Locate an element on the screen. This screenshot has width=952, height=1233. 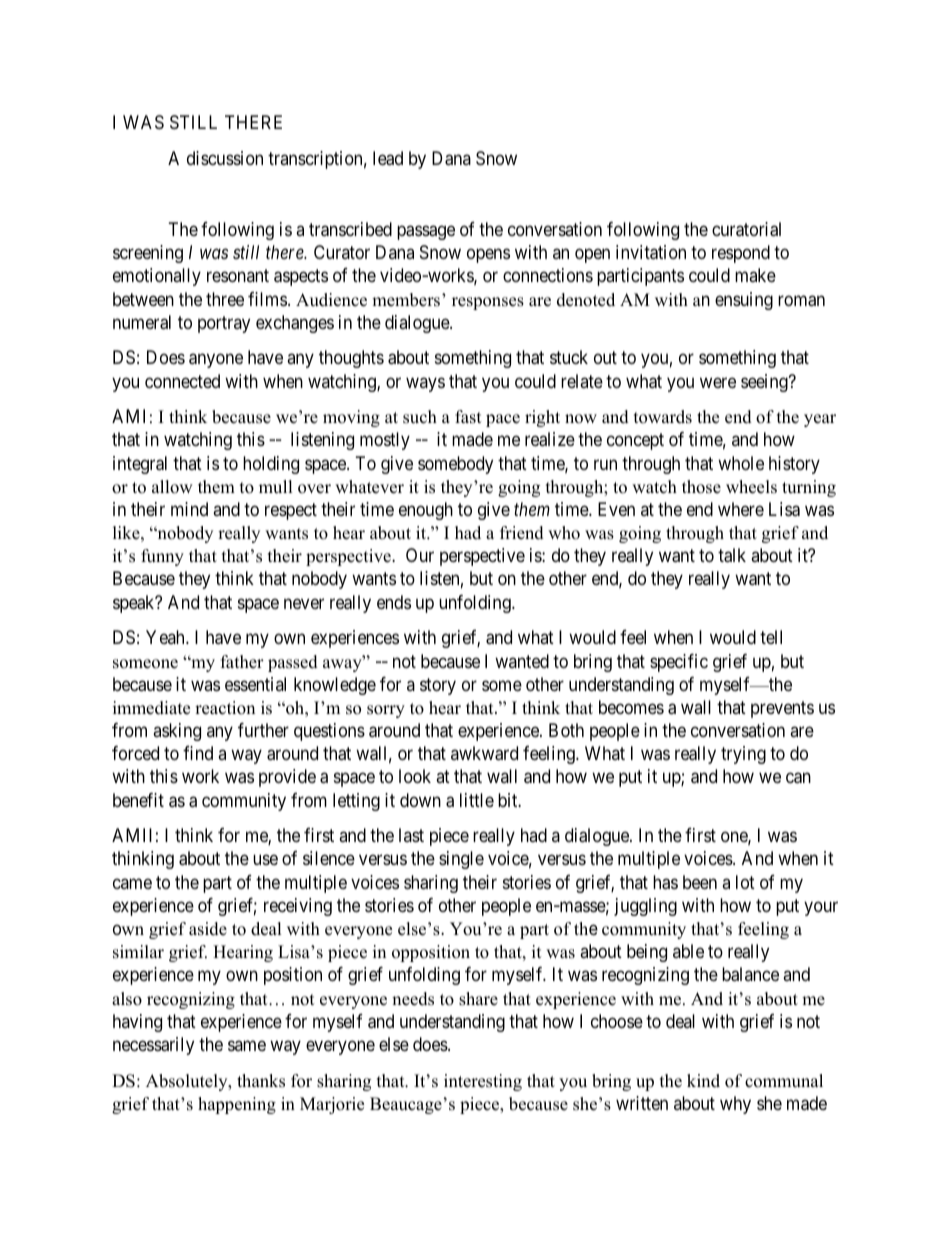
ends is located at coordinates (394, 602).
